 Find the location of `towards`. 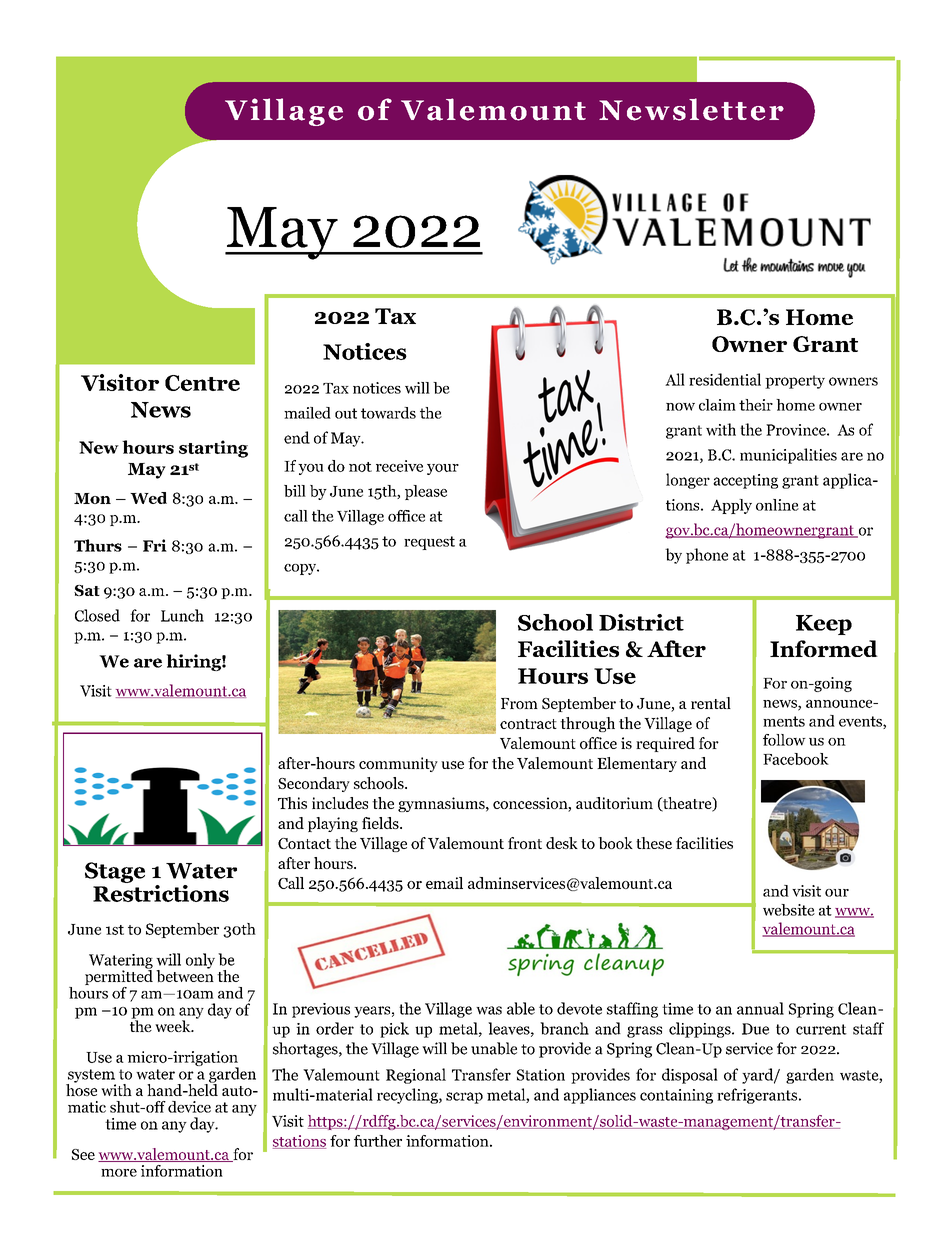

towards is located at coordinates (388, 413).
